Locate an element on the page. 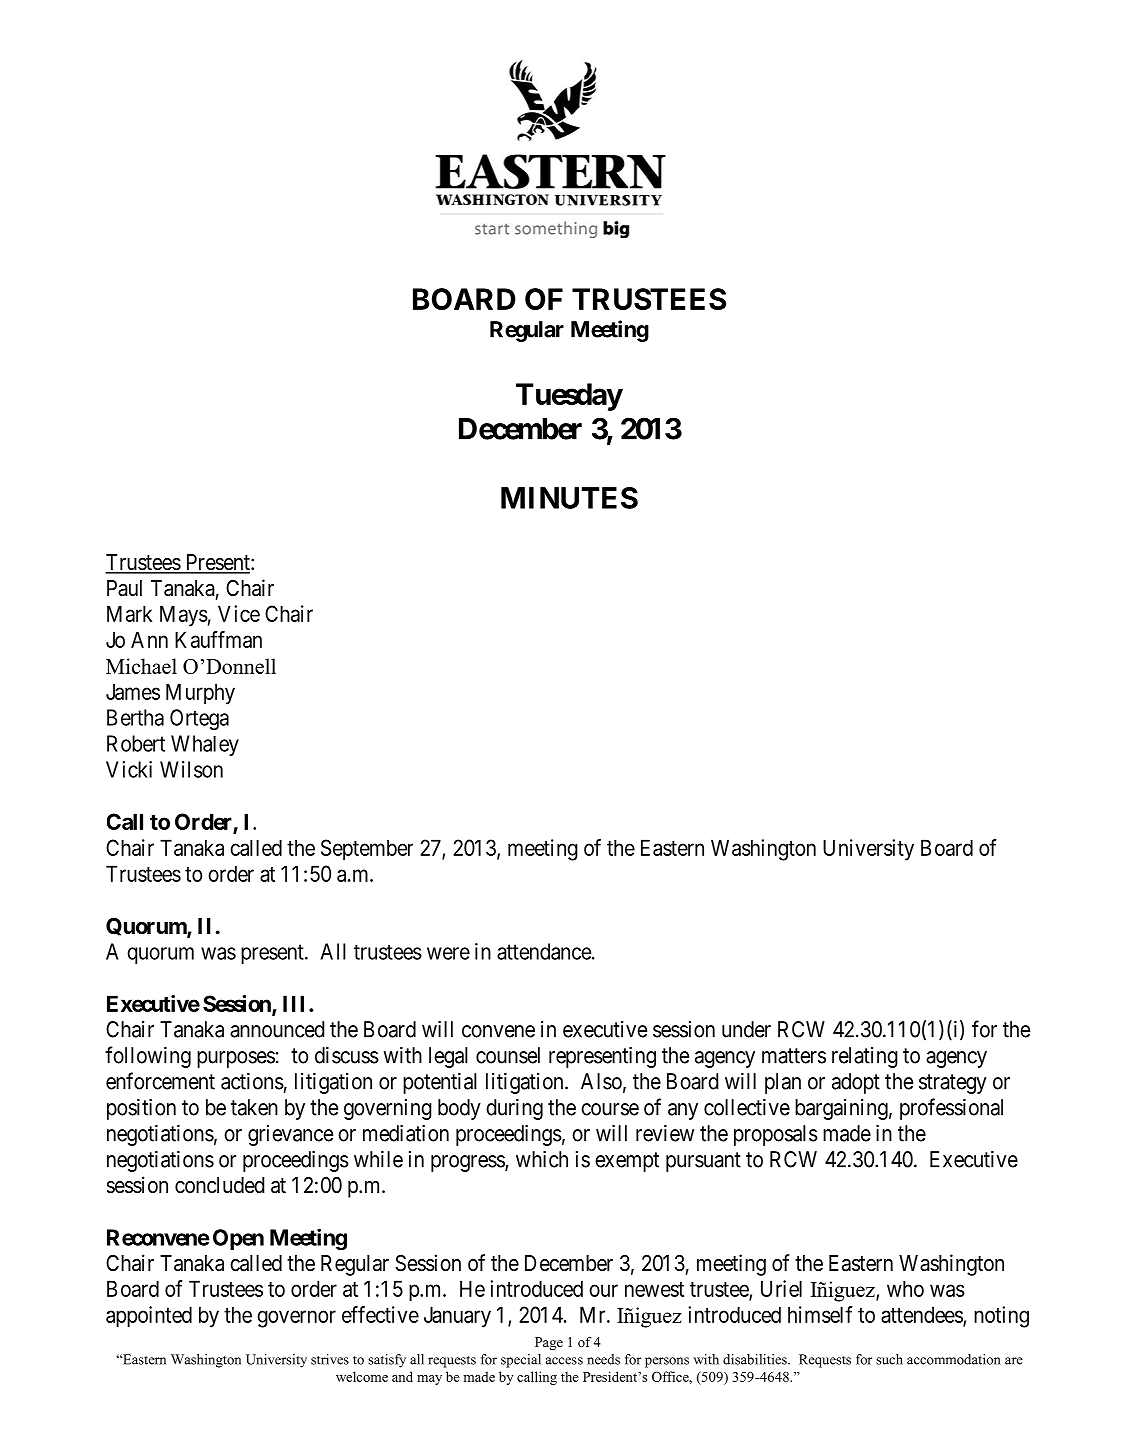 This image has height=1451, width=1121. governor is located at coordinates (296, 1319).
